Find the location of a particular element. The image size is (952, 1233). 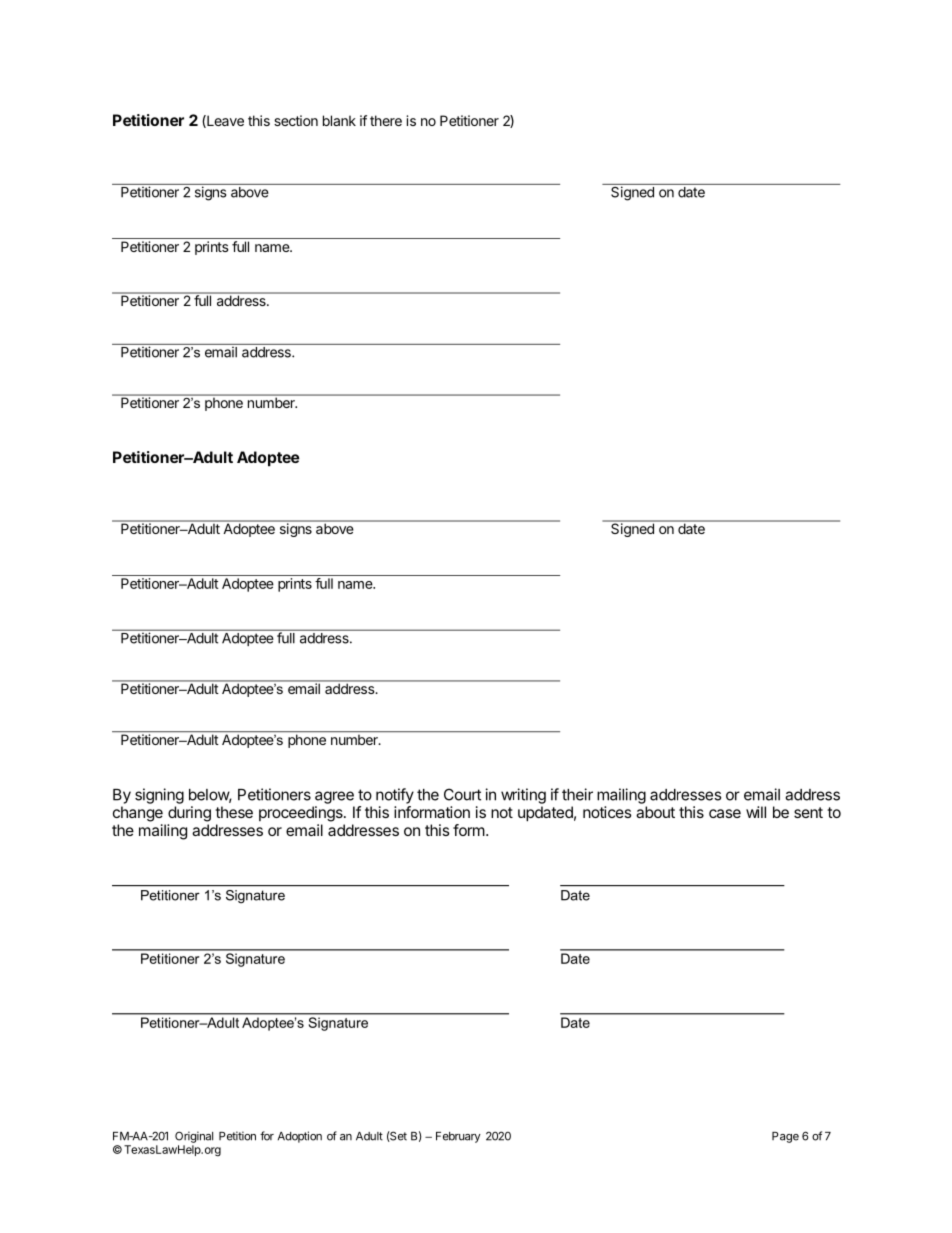

February is located at coordinates (458, 1137).
